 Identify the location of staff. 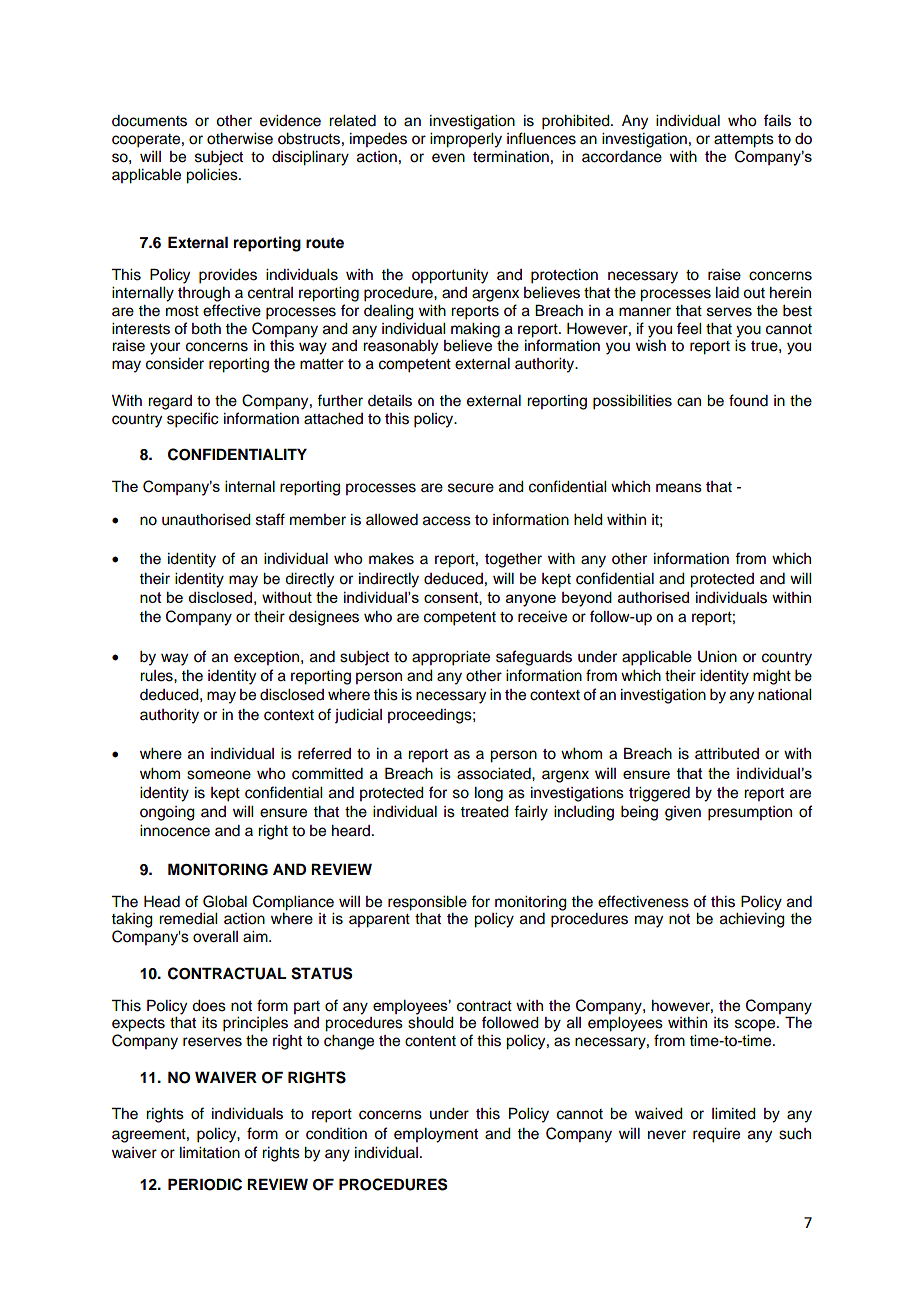
(270, 519).
